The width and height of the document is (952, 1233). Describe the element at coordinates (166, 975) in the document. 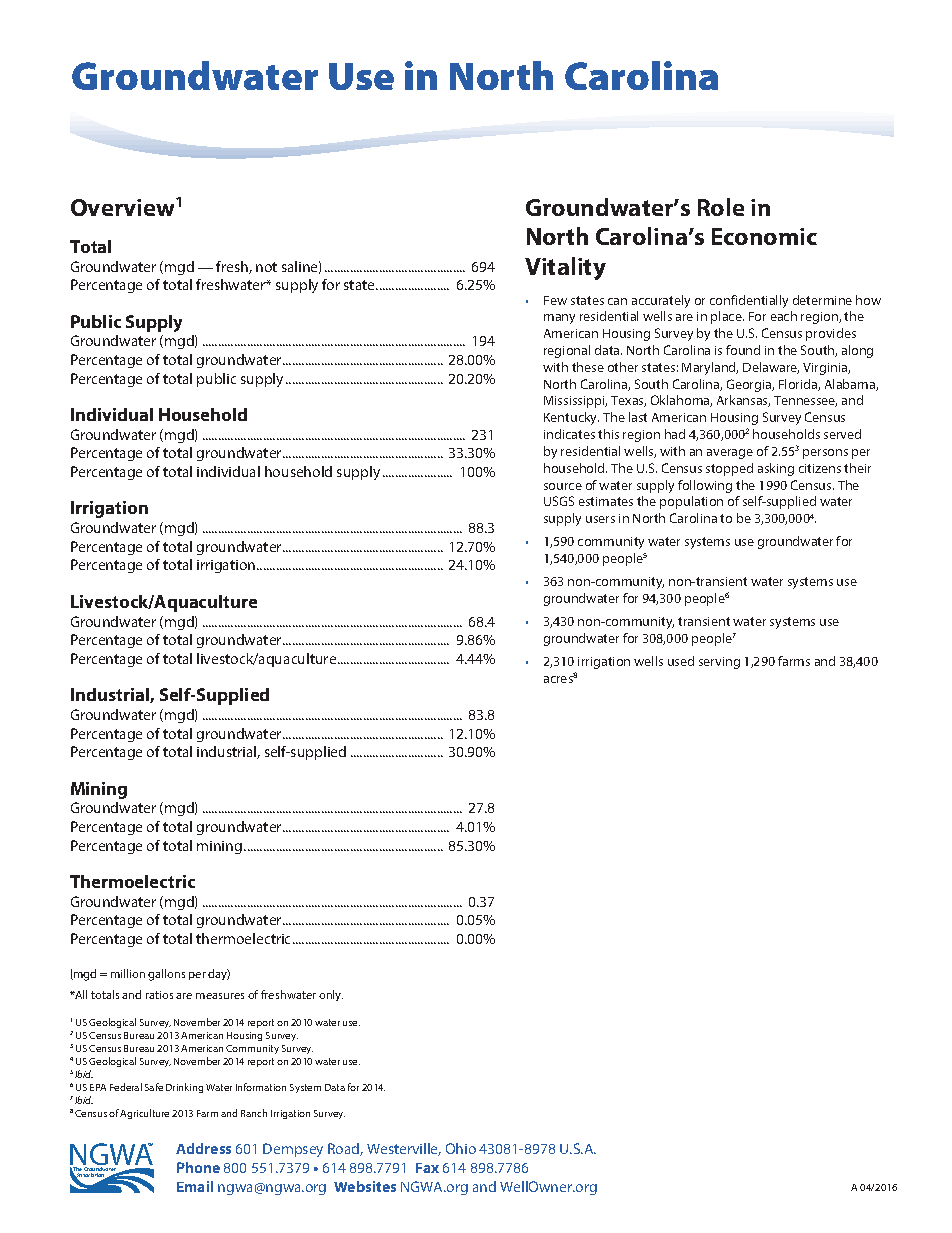

I see `gallons` at that location.
